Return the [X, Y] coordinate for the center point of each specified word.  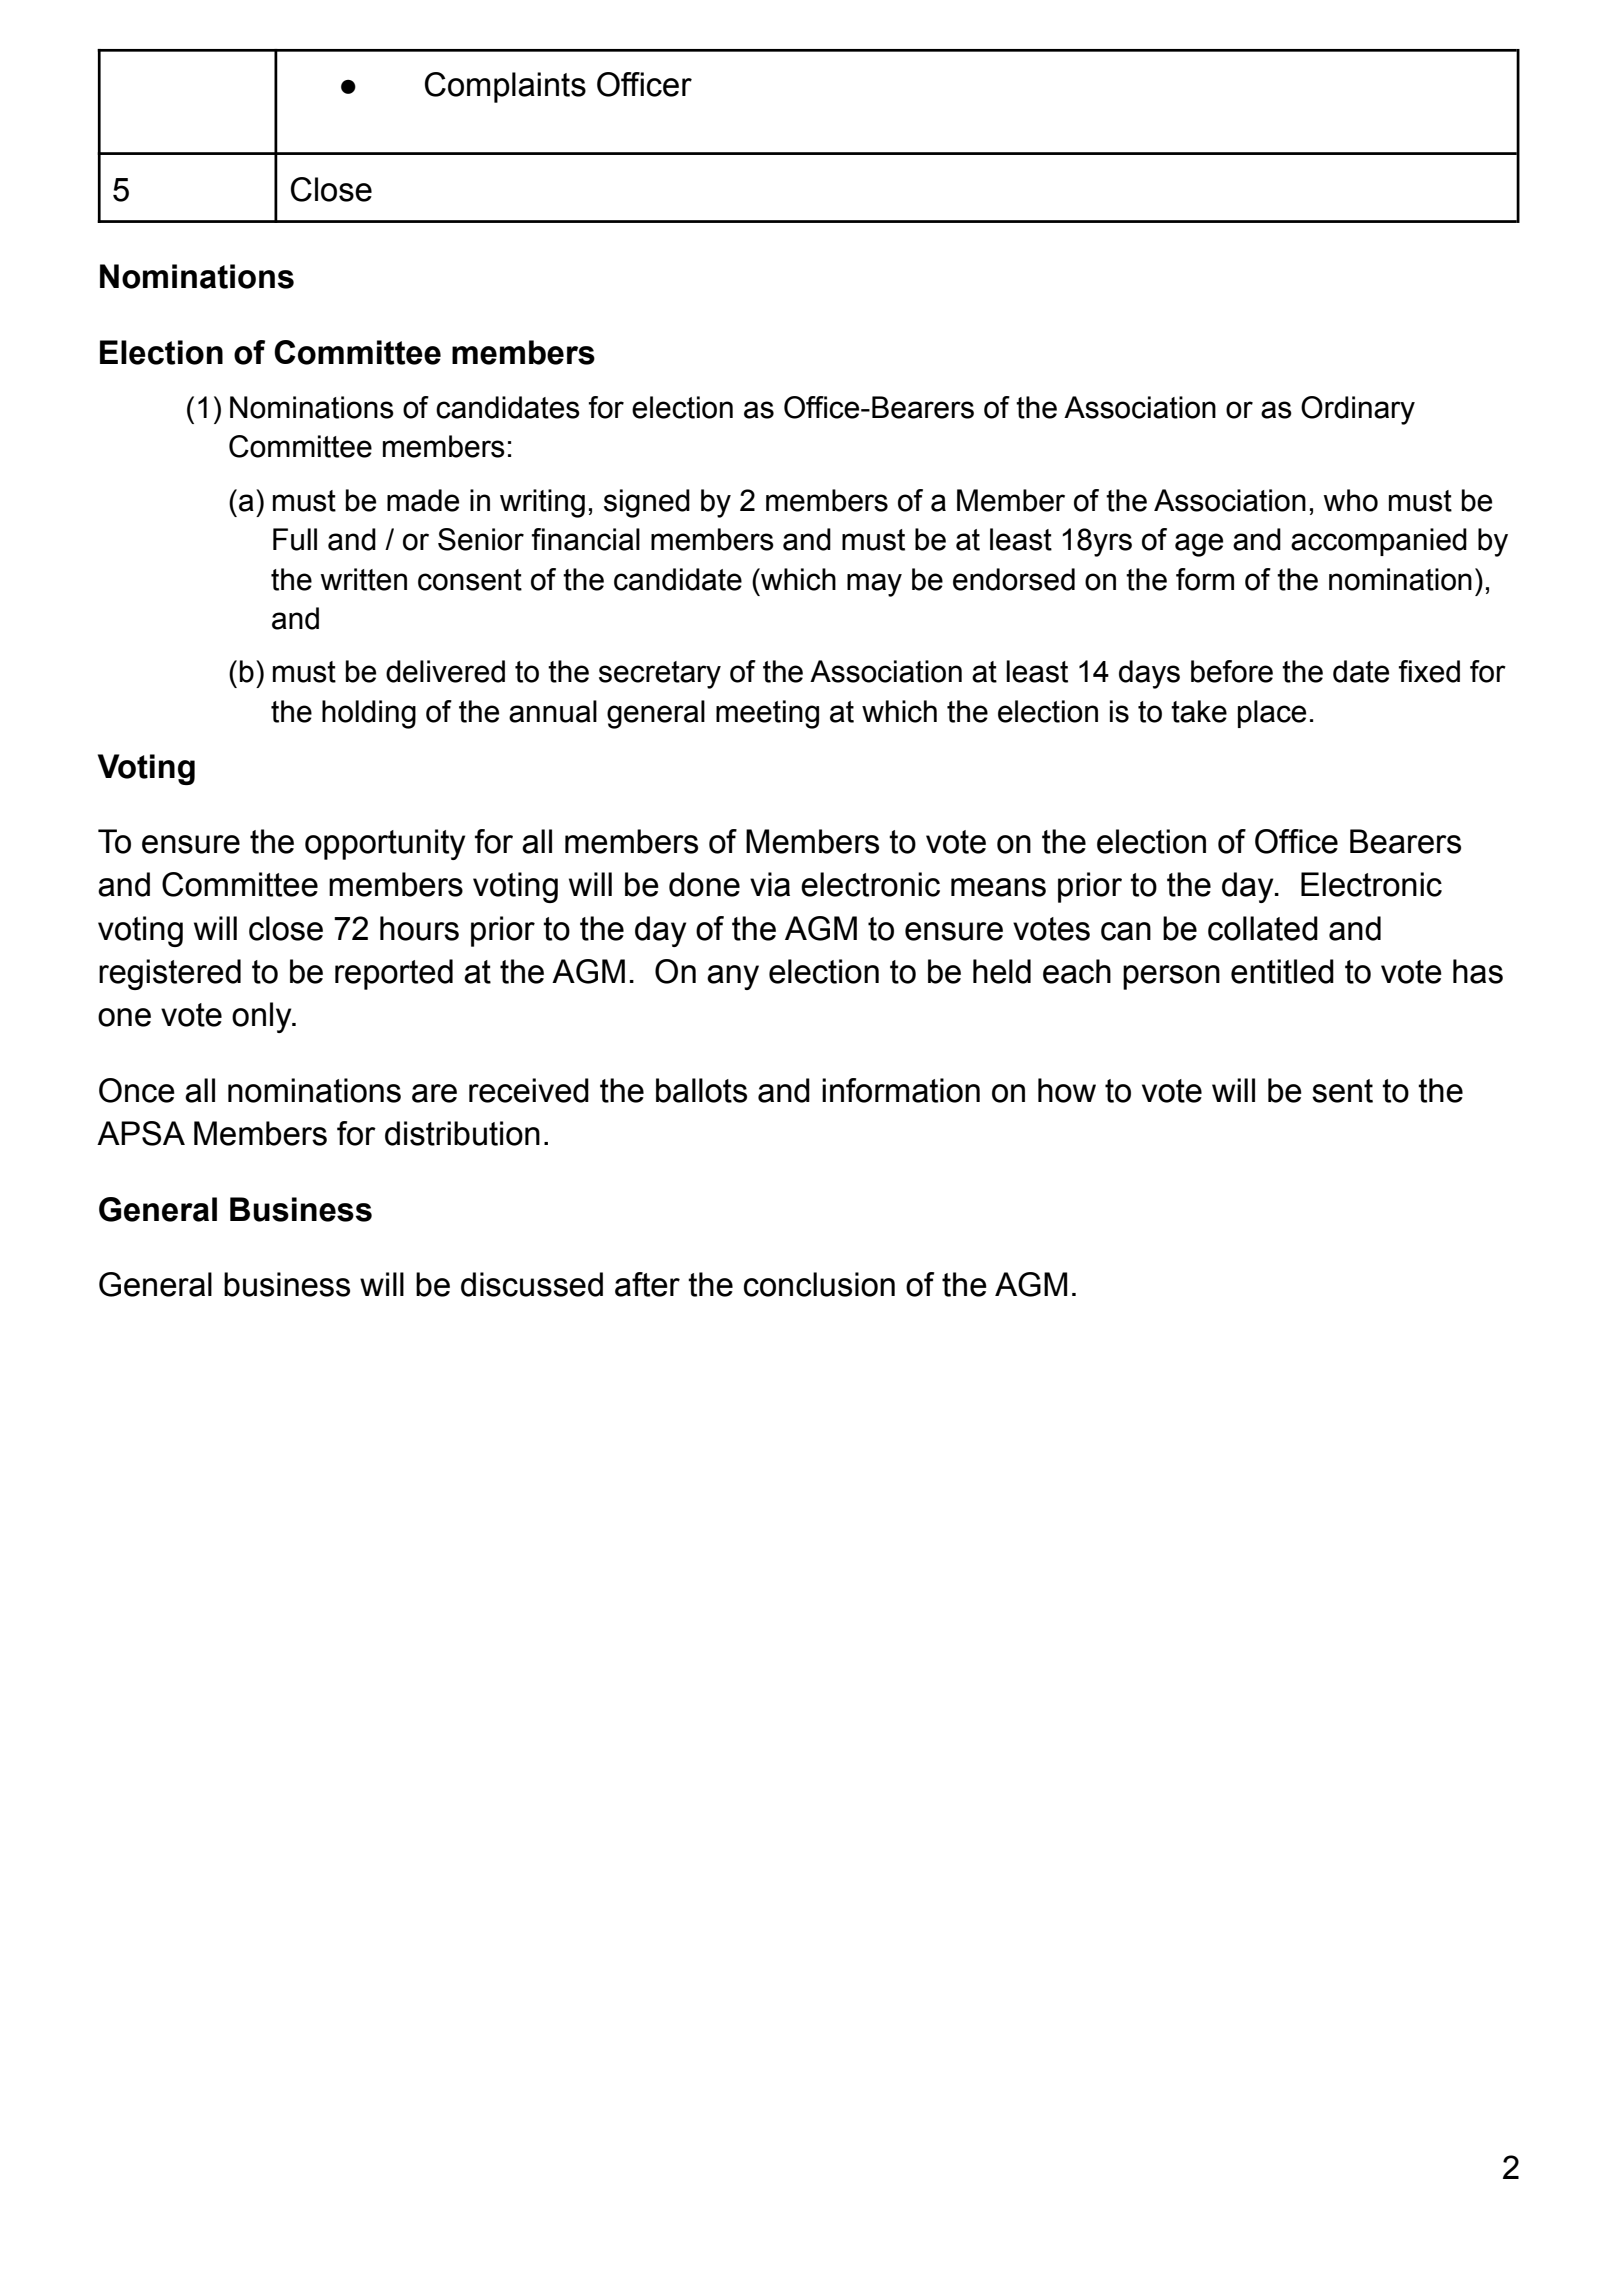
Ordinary [1358, 410]
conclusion [819, 1284]
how [1067, 1090]
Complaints [505, 87]
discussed [532, 1284]
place [1272, 714]
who [1350, 500]
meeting [767, 714]
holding [369, 714]
